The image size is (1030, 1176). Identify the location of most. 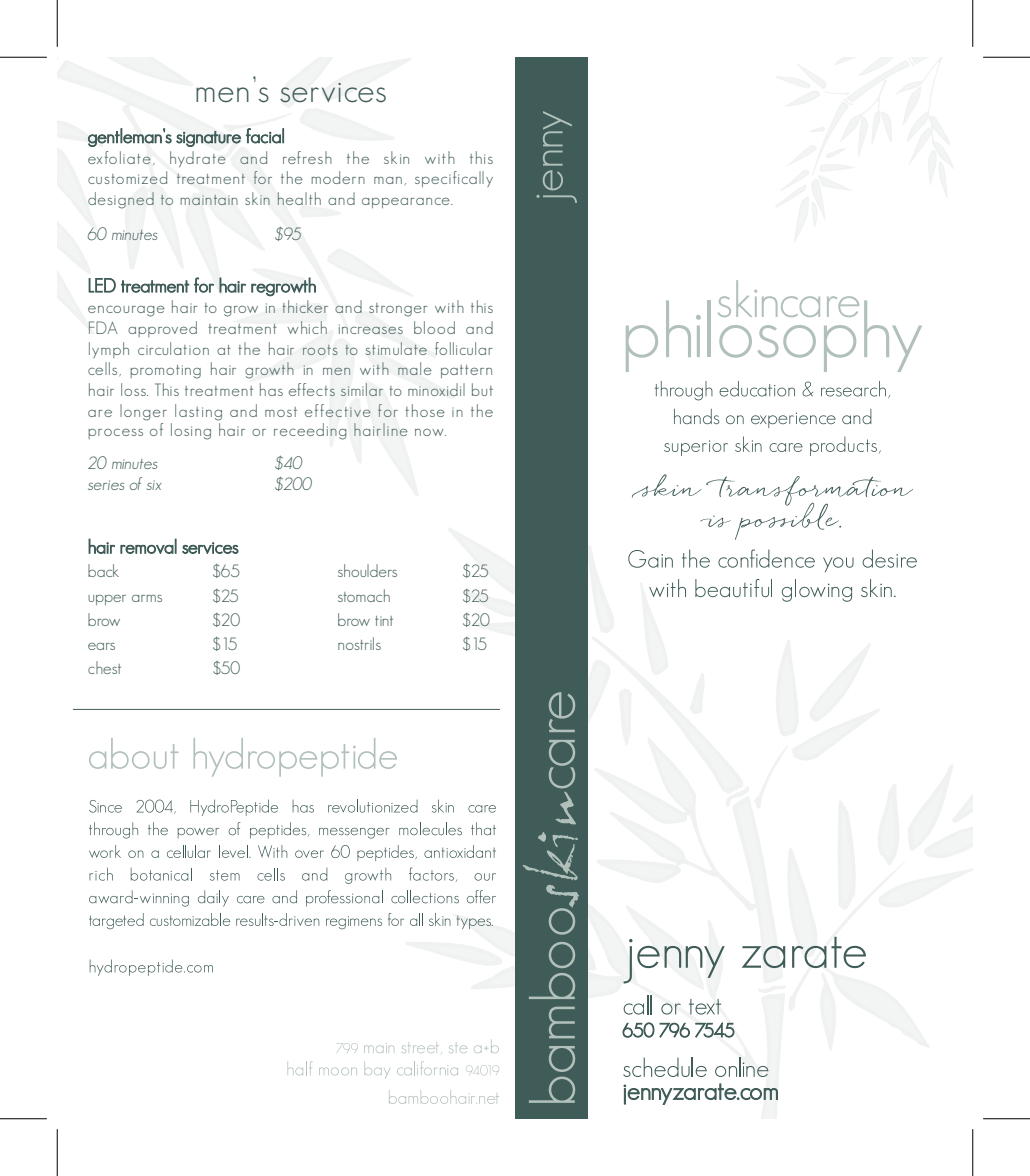
(281, 412).
